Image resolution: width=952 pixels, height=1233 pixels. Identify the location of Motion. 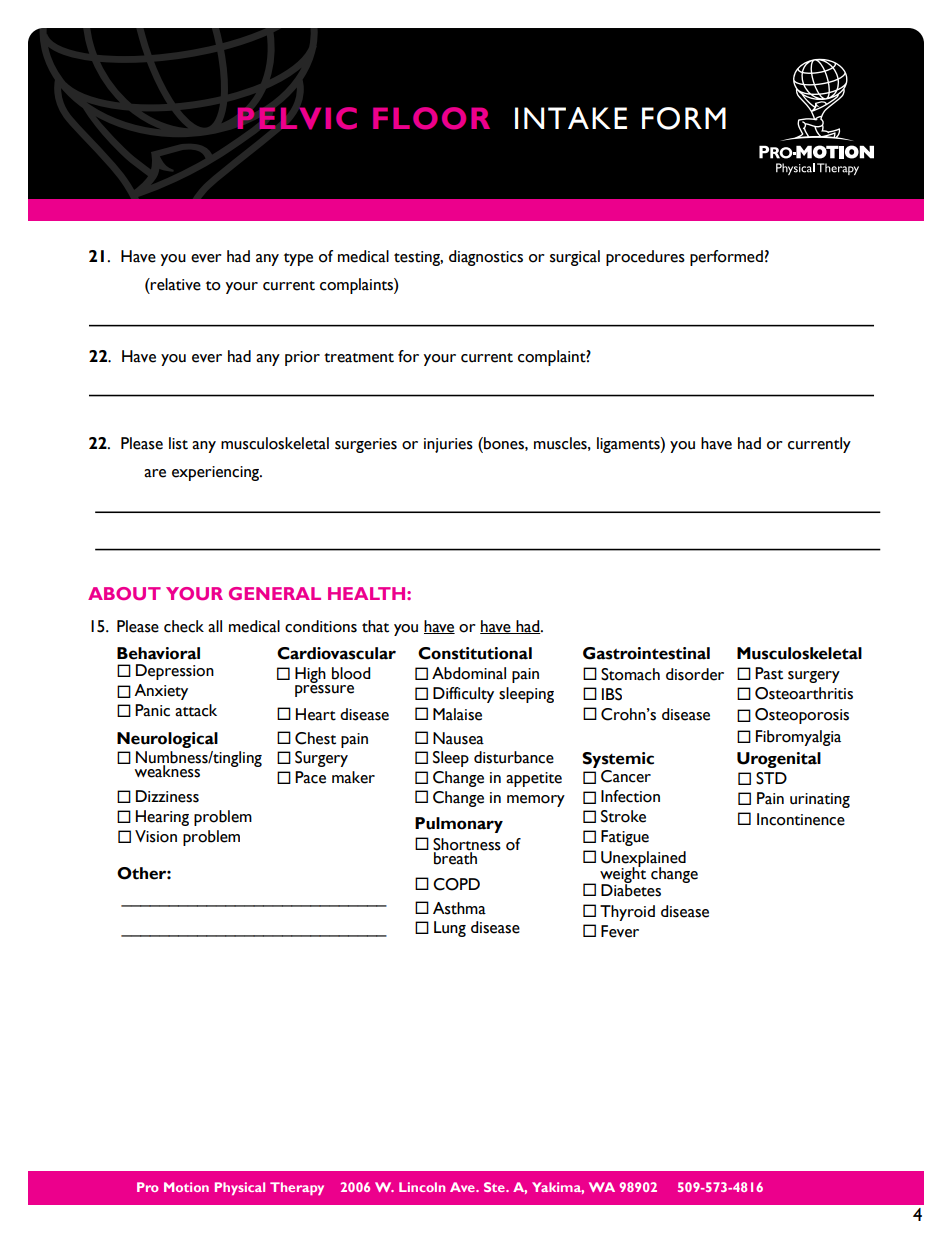
(186, 1187).
